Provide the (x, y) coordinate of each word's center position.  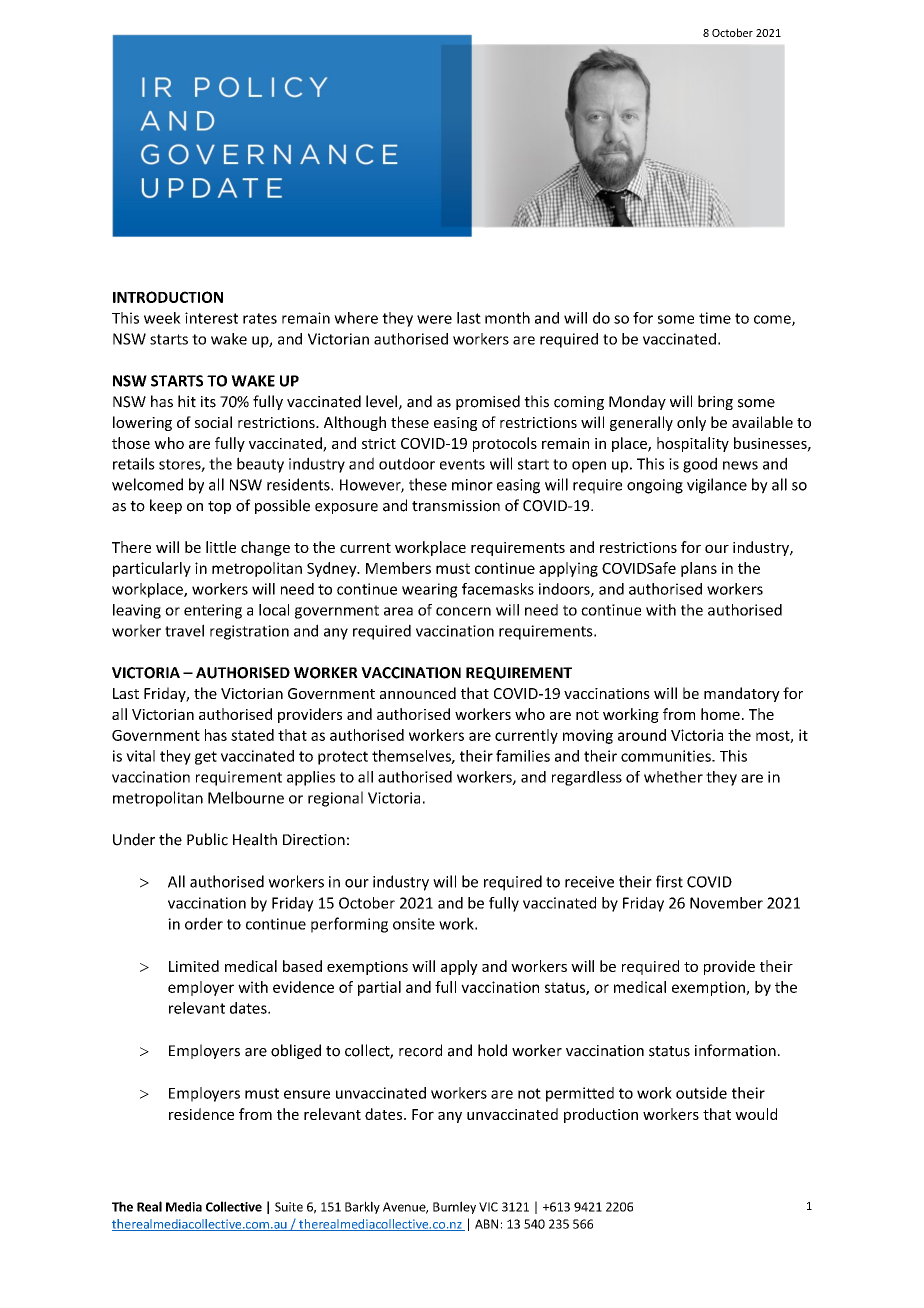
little (221, 547)
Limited (194, 966)
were (434, 319)
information (735, 1050)
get (206, 758)
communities (667, 756)
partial (379, 988)
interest (211, 318)
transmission (456, 506)
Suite (289, 1207)
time (715, 318)
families (523, 756)
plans (699, 569)
